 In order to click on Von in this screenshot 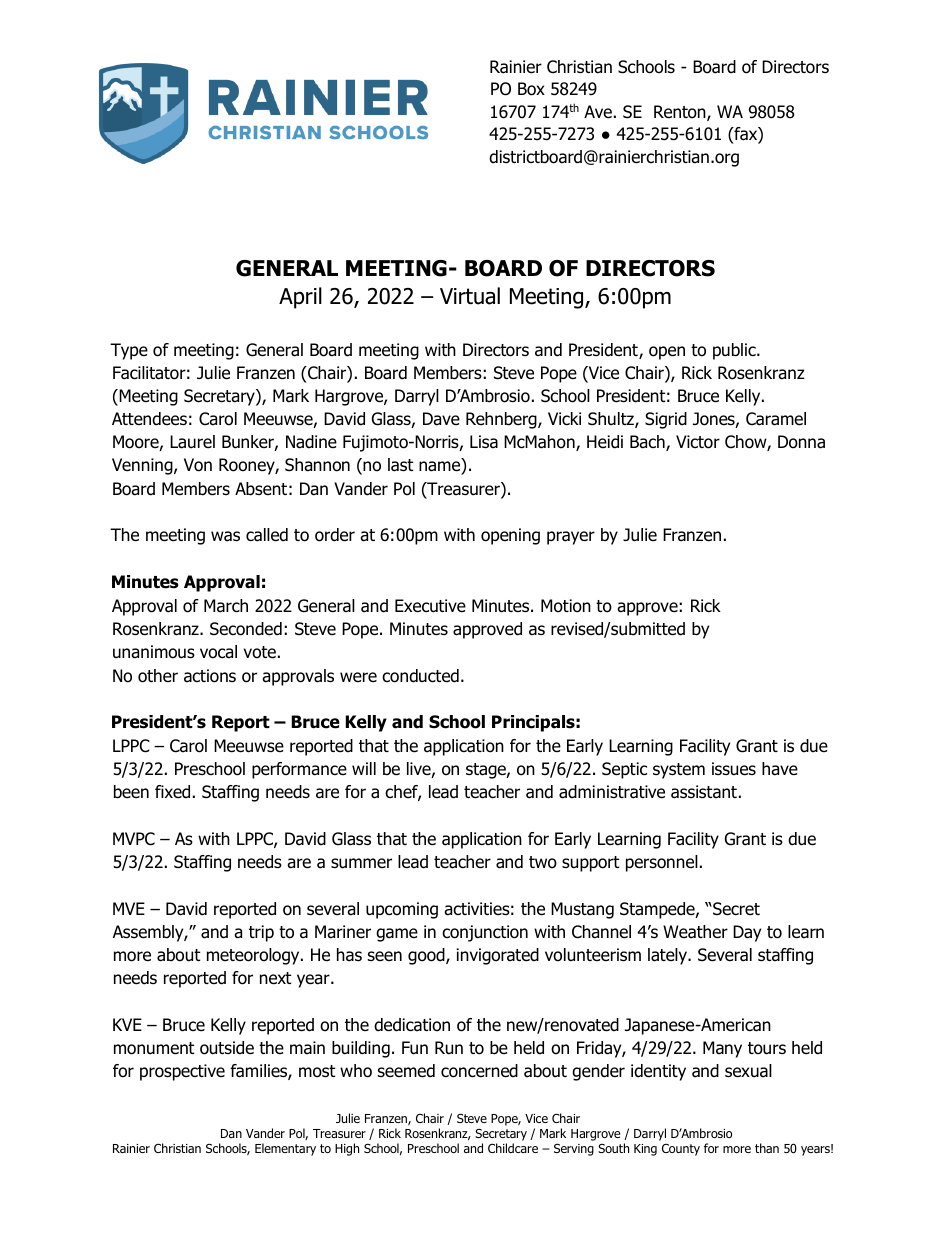, I will do `click(198, 465)`.
